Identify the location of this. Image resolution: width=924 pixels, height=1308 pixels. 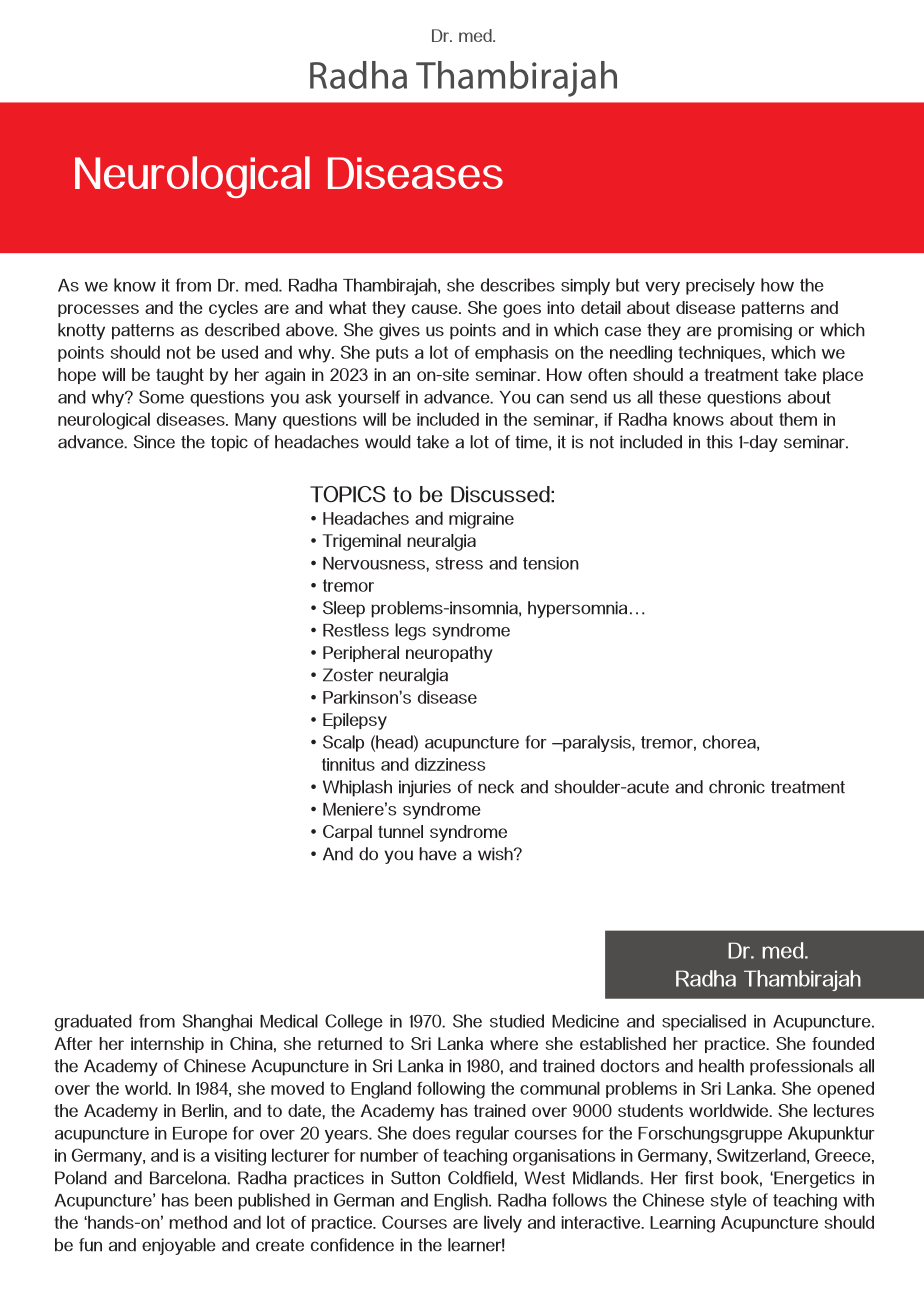
(719, 442).
